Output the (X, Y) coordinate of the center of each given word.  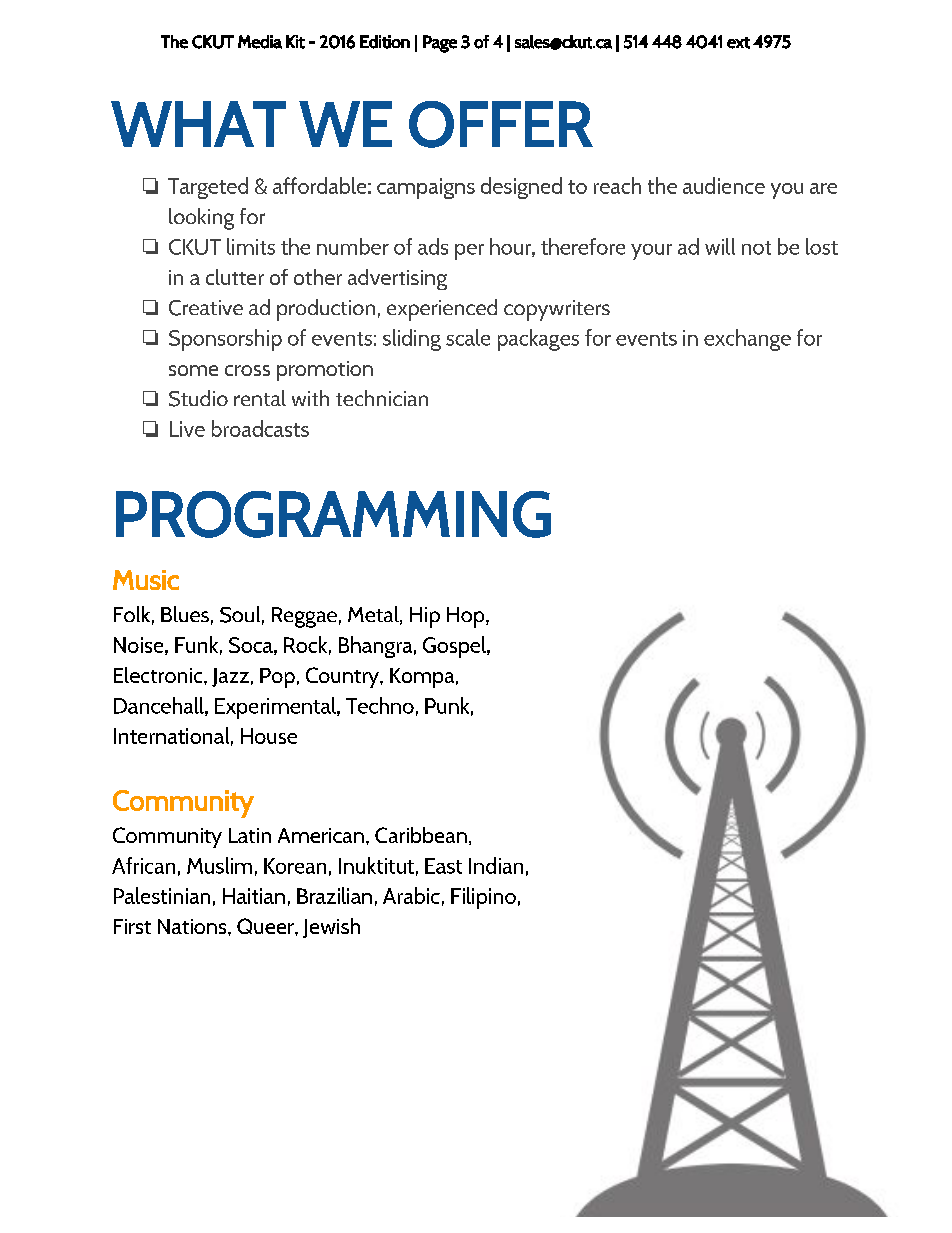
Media (260, 42)
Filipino (483, 898)
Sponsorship (225, 340)
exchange (747, 340)
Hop (467, 617)
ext (738, 43)
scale (468, 337)
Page (440, 44)
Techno (380, 705)
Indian (496, 865)
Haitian (254, 896)
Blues (185, 614)
